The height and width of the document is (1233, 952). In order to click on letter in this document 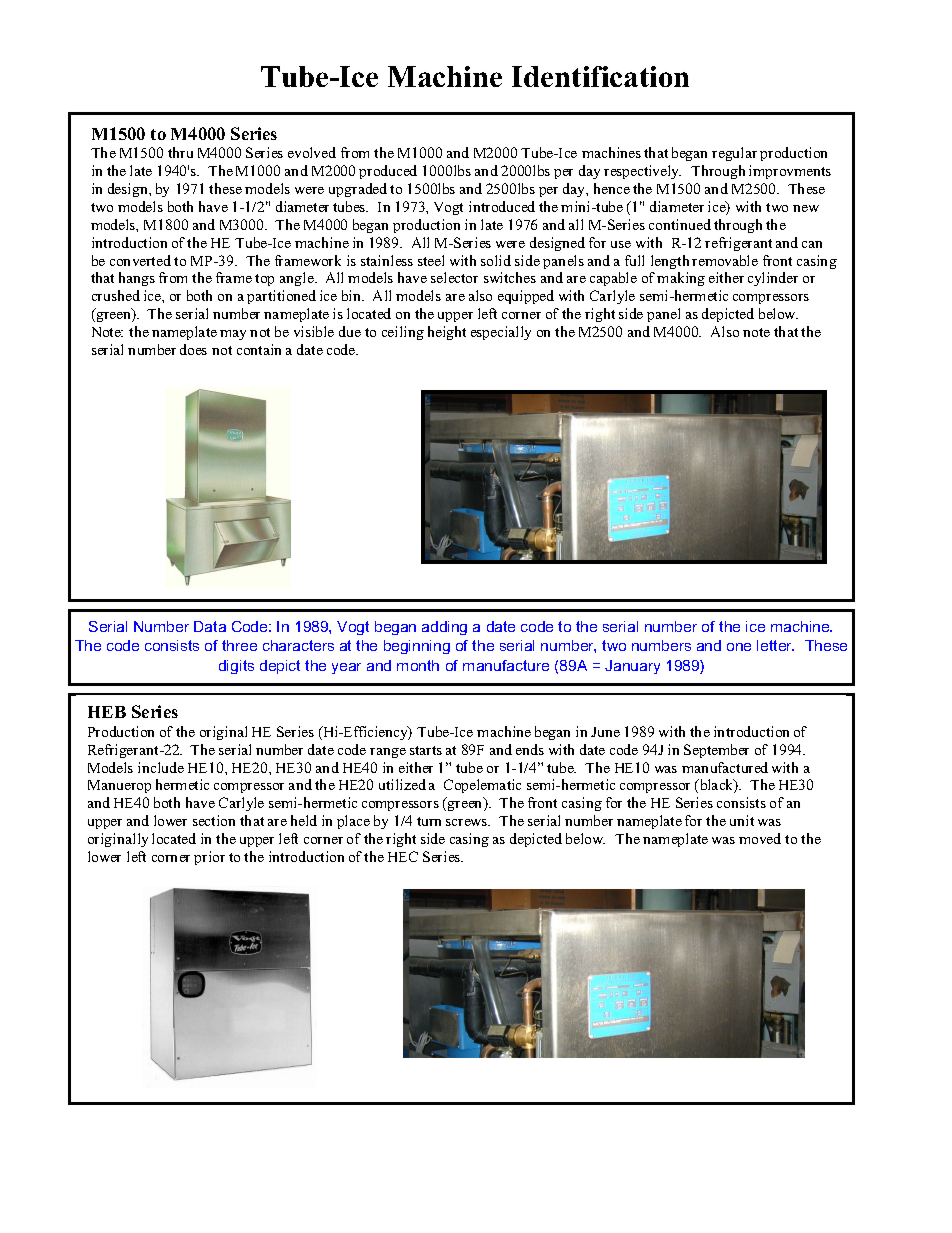, I will do `click(775, 645)`.
